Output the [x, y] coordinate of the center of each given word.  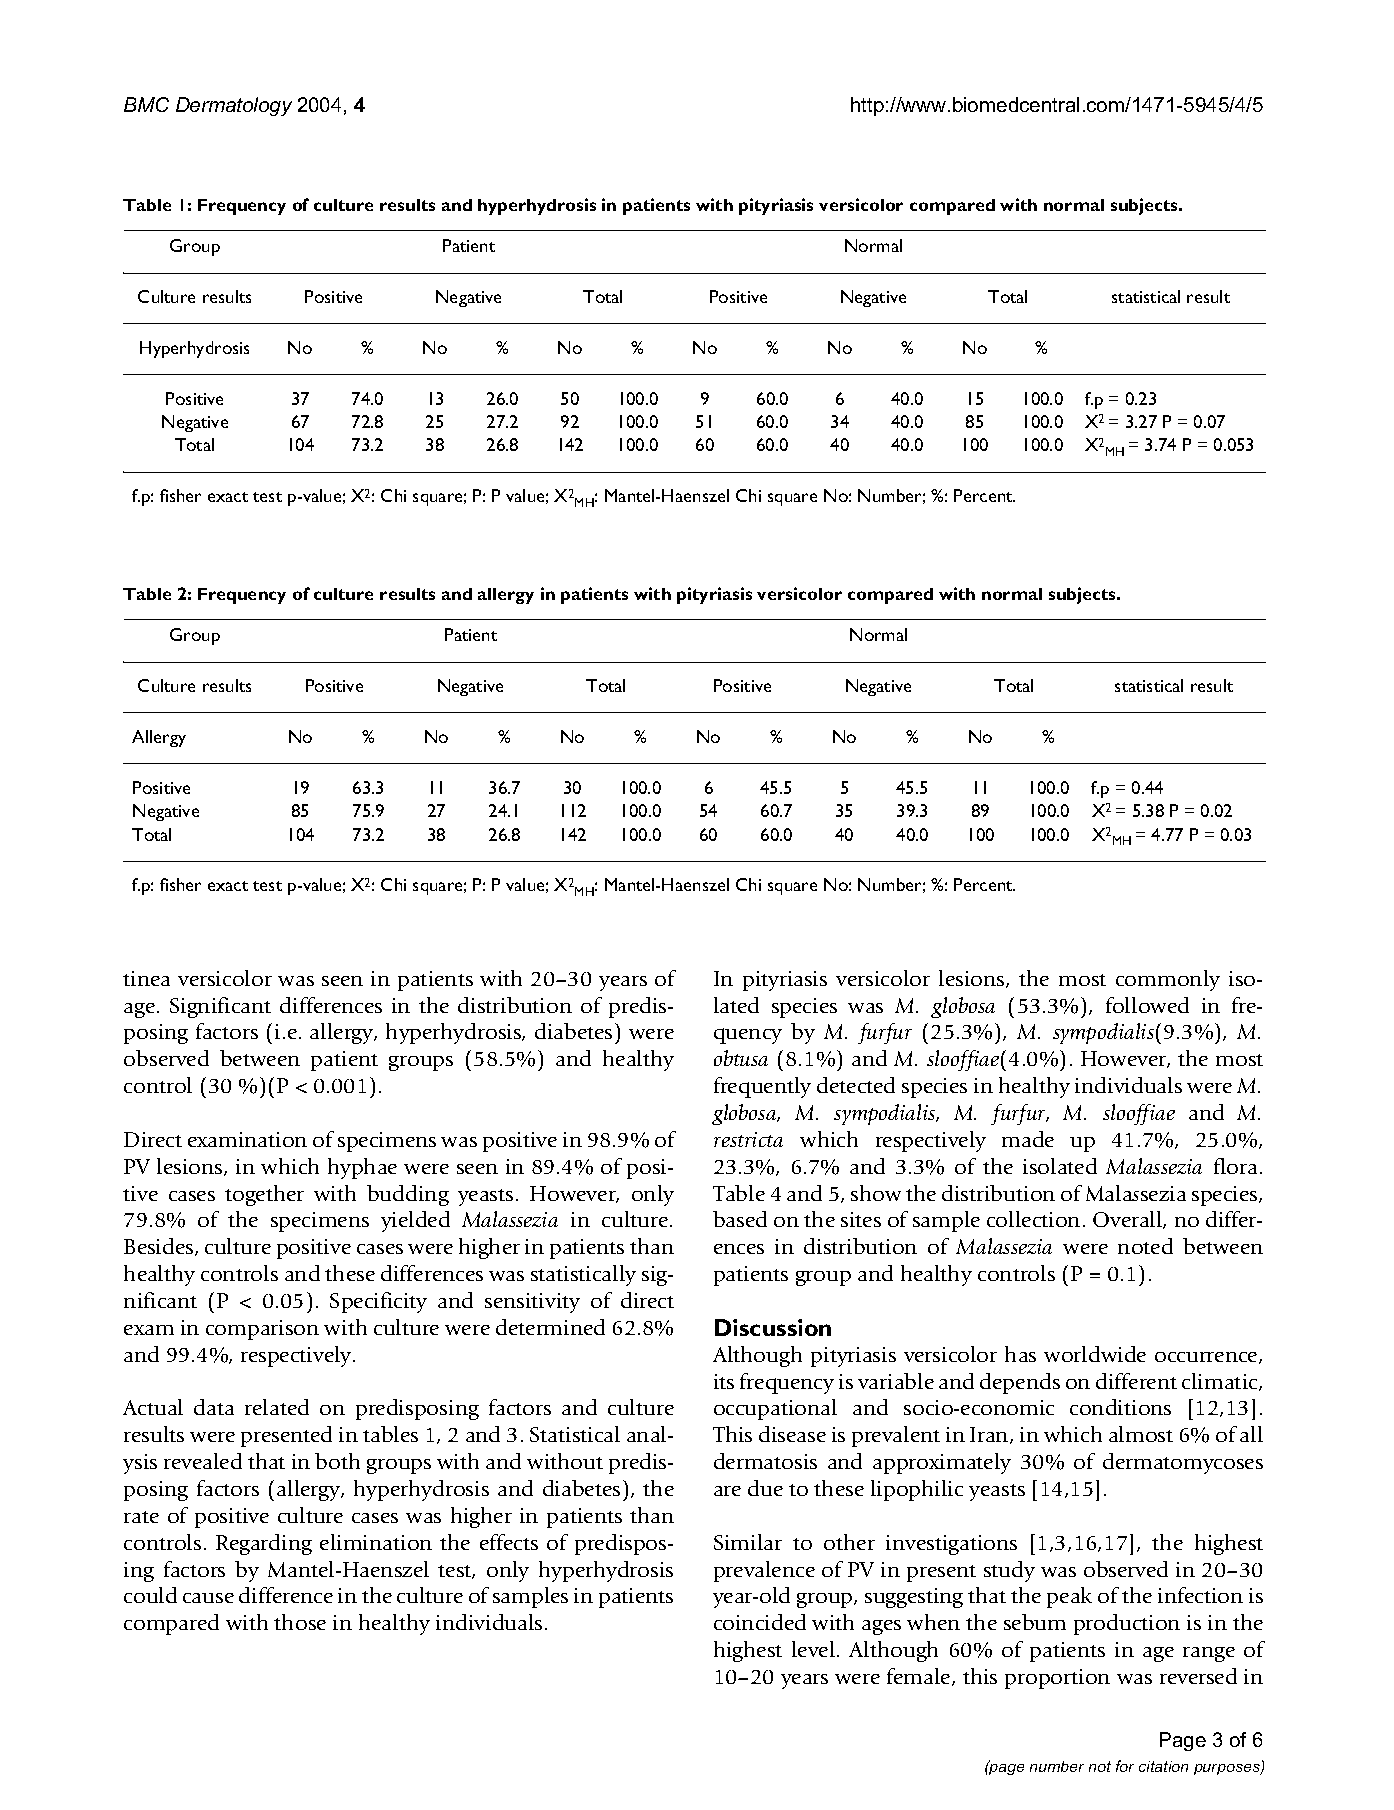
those [300, 1622]
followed [1147, 1005]
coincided [760, 1622]
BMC [146, 104]
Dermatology [234, 106]
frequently [762, 1087]
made [1028, 1139]
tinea [146, 978]
